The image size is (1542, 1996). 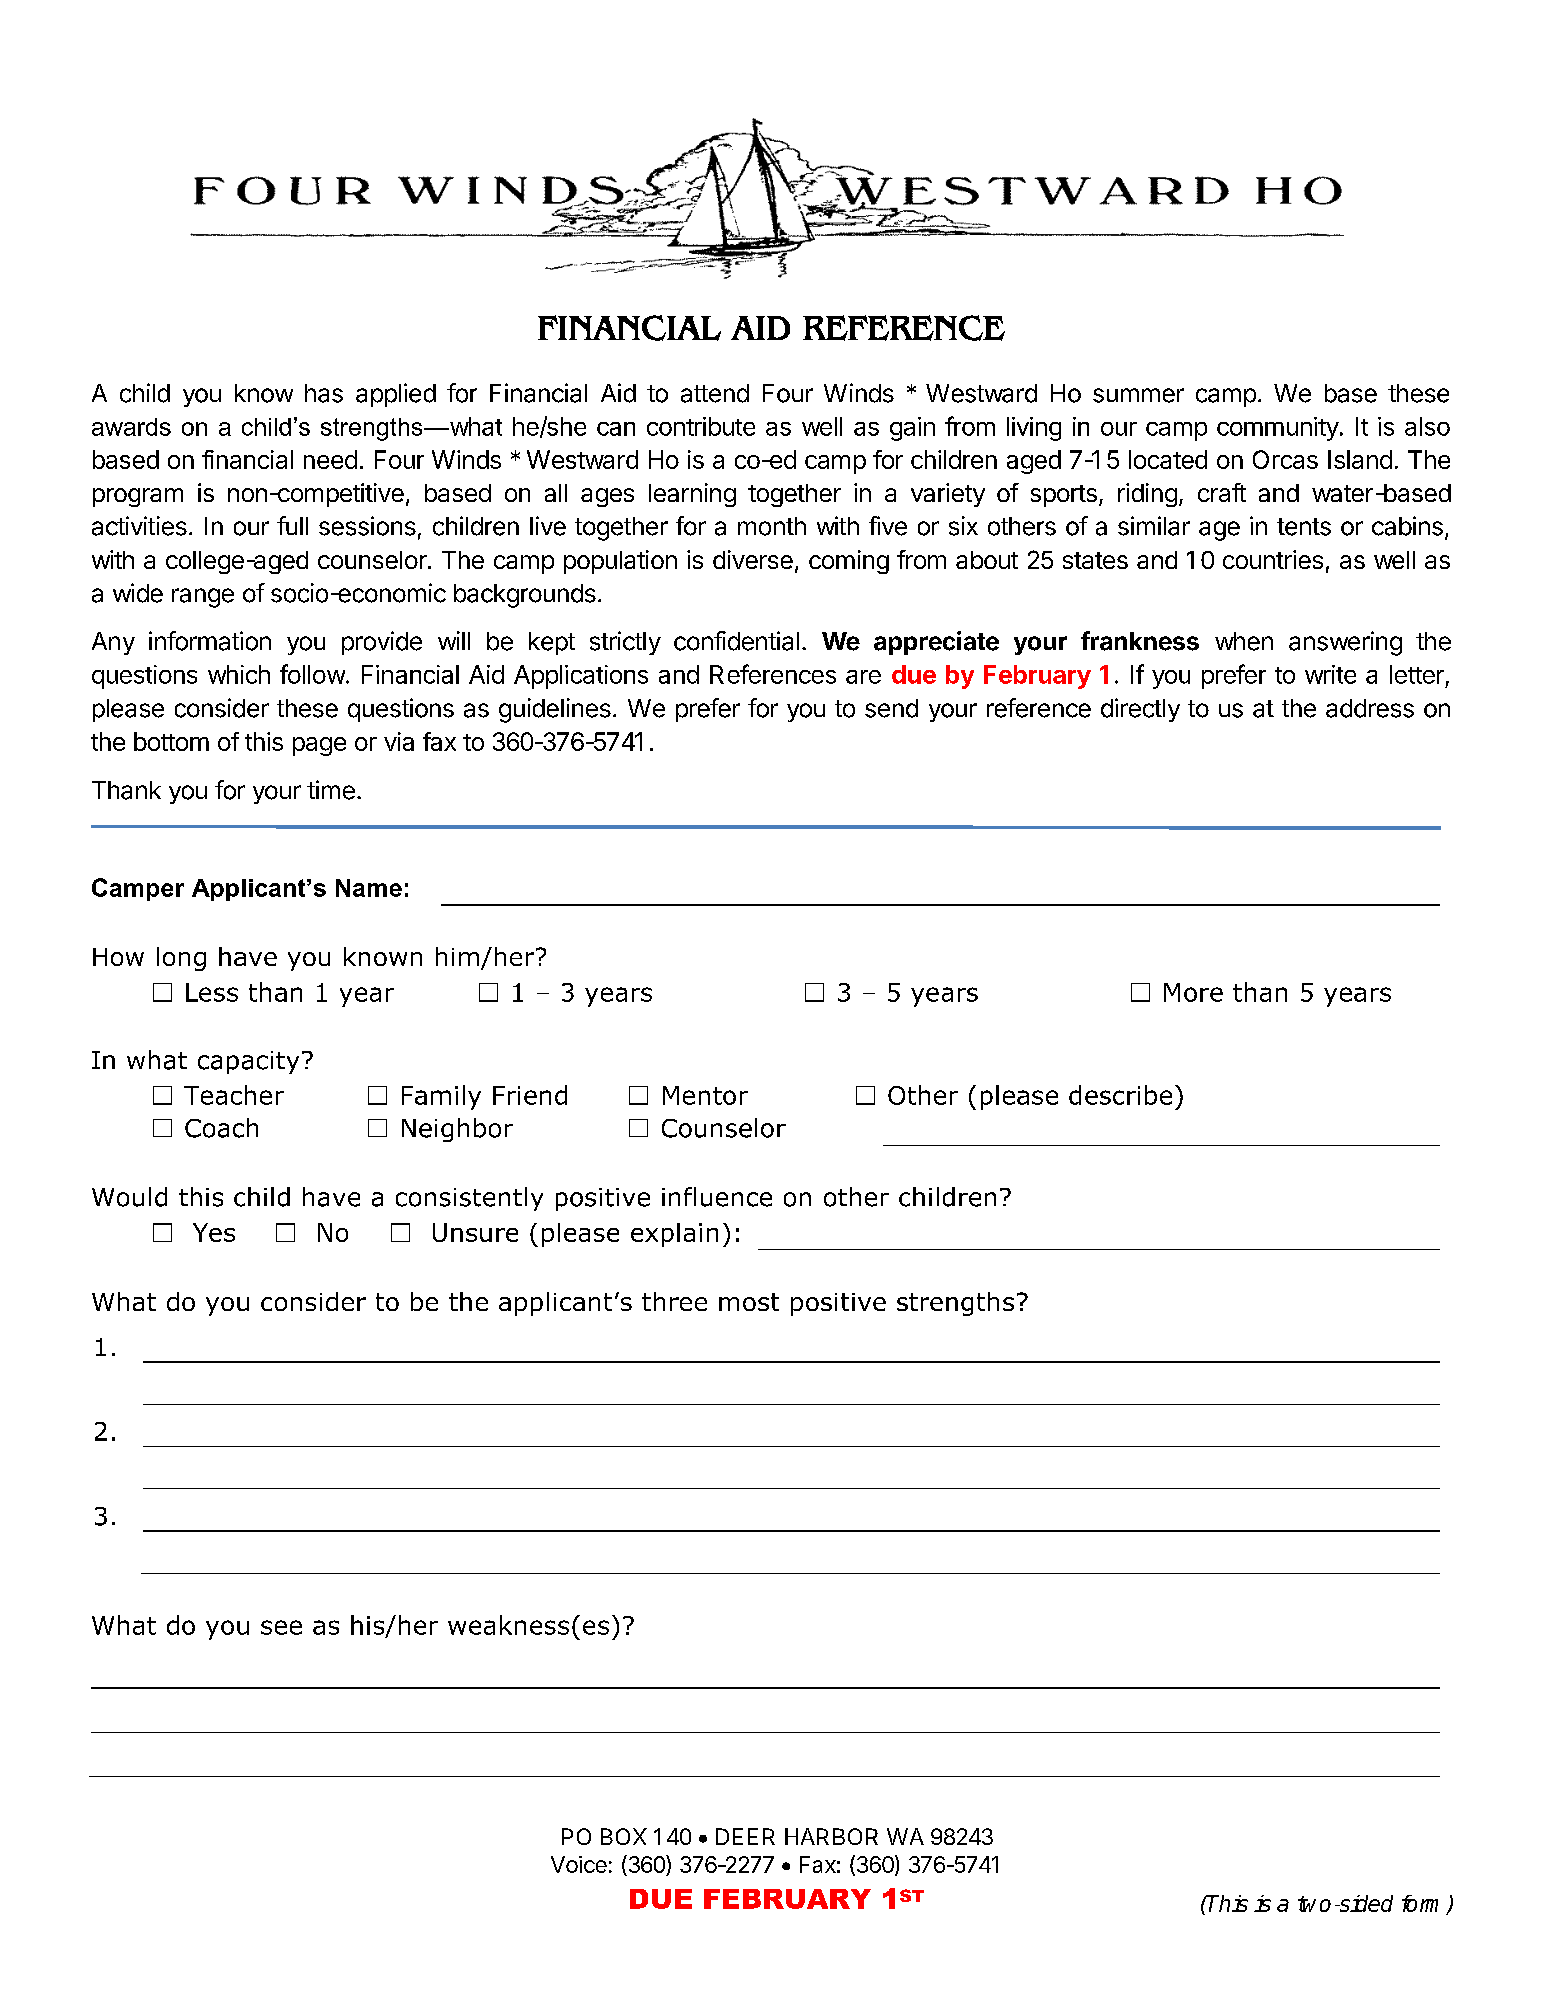 I want to click on write, so click(x=1330, y=674).
